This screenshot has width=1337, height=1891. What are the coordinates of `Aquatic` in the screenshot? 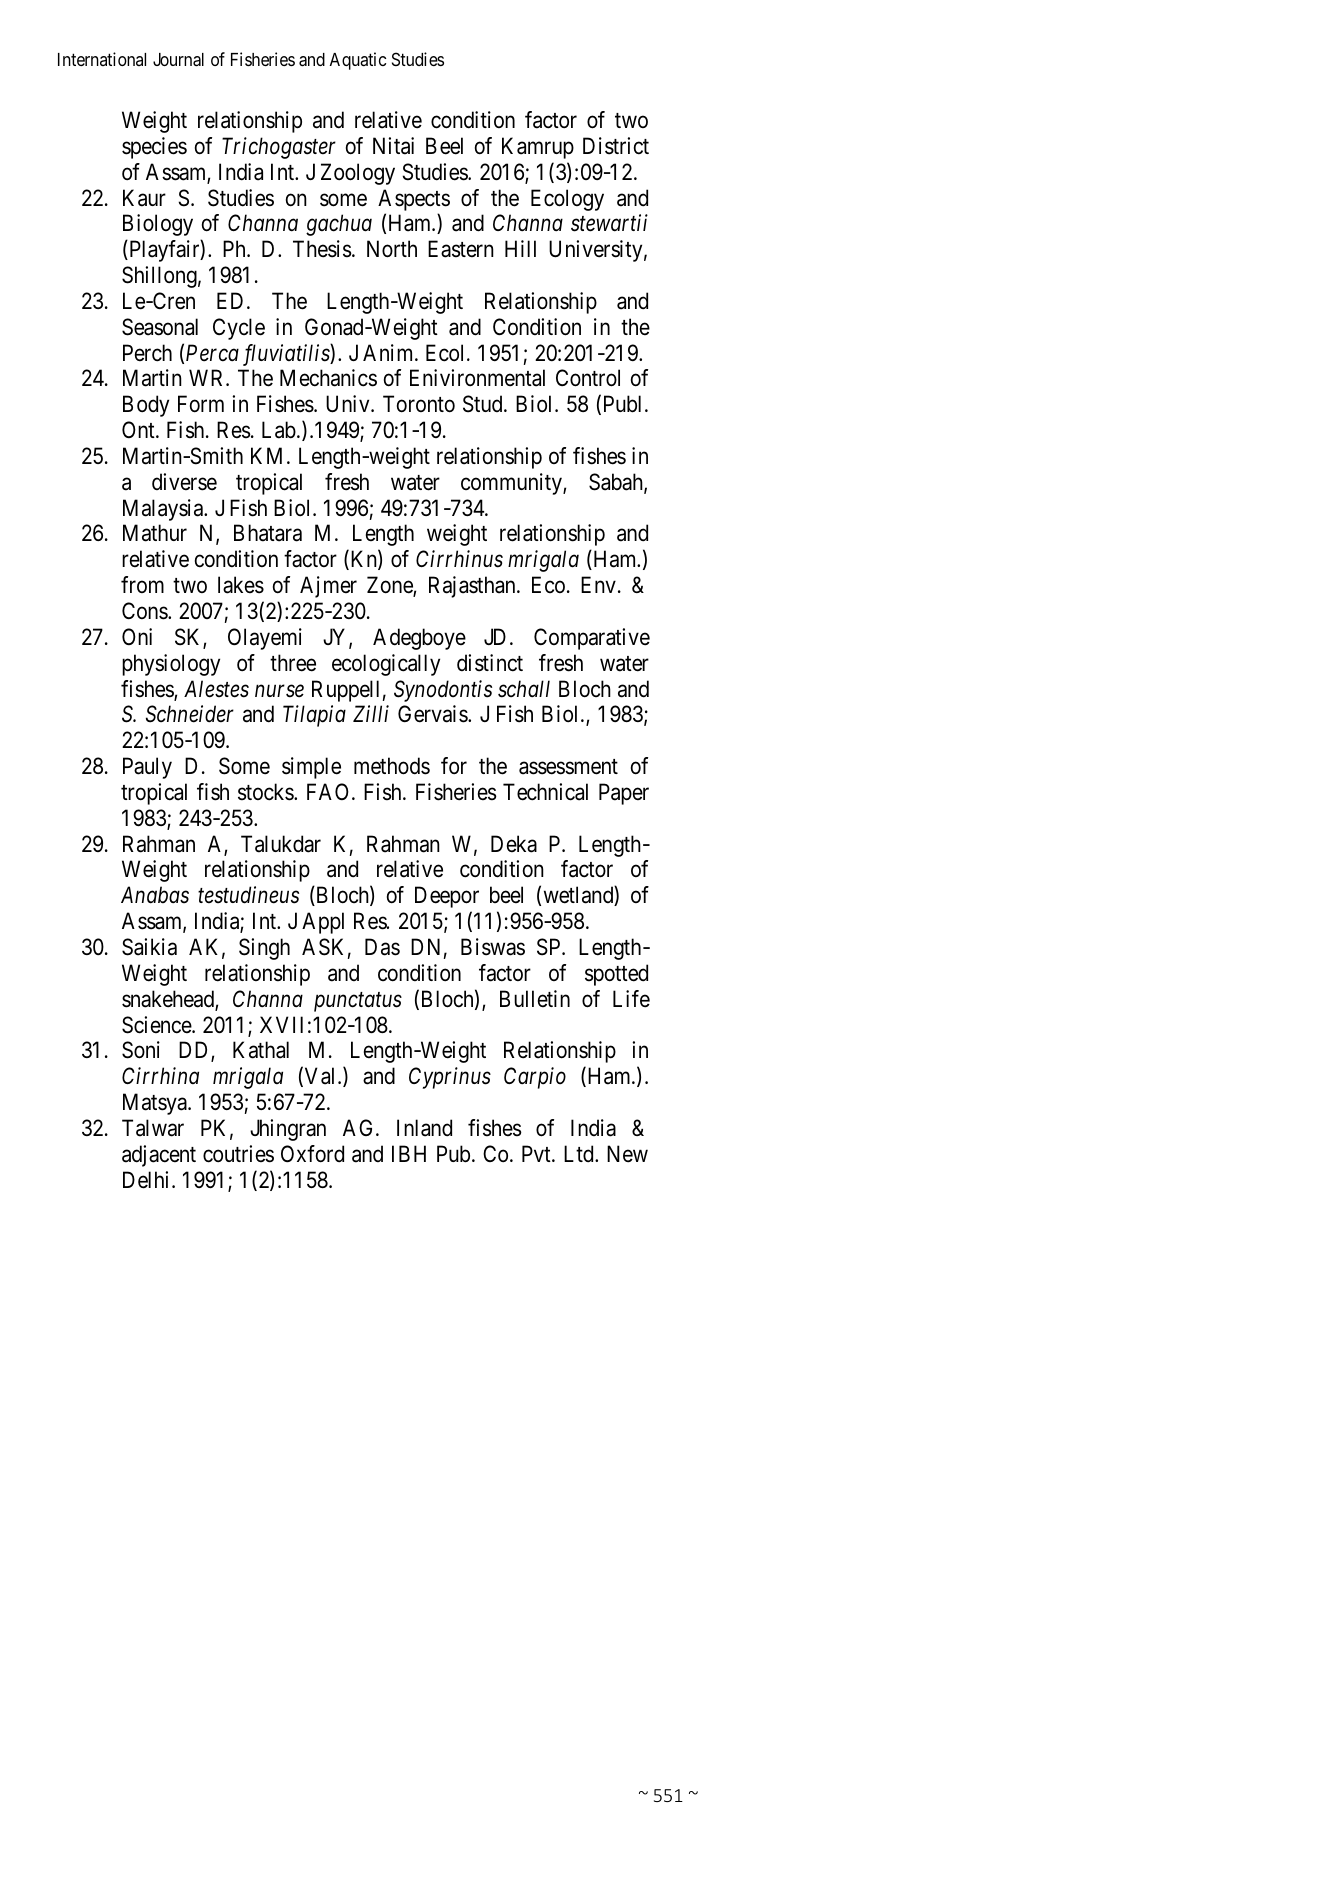 It's located at (358, 61).
